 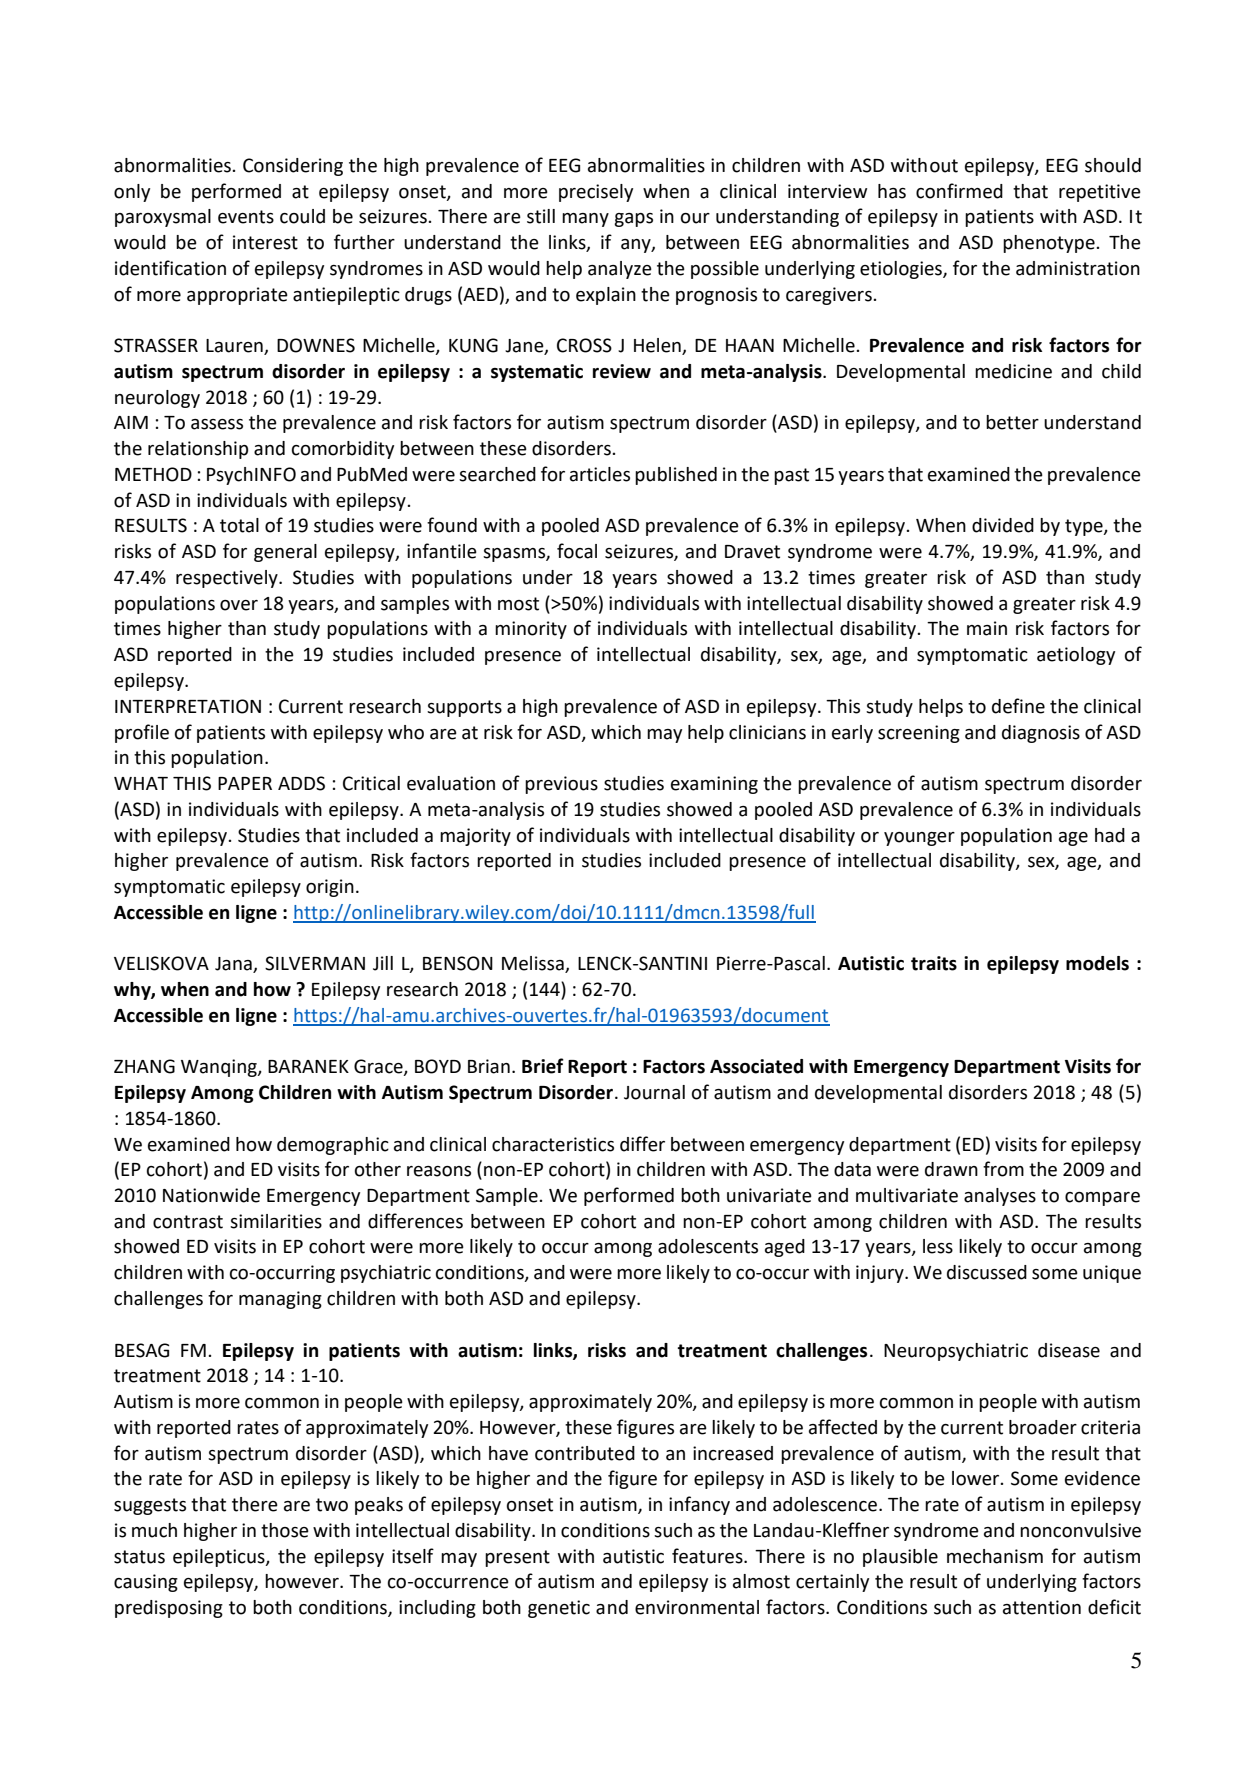 What do you see at coordinates (919, 839) in the screenshot?
I see `younger` at bounding box center [919, 839].
